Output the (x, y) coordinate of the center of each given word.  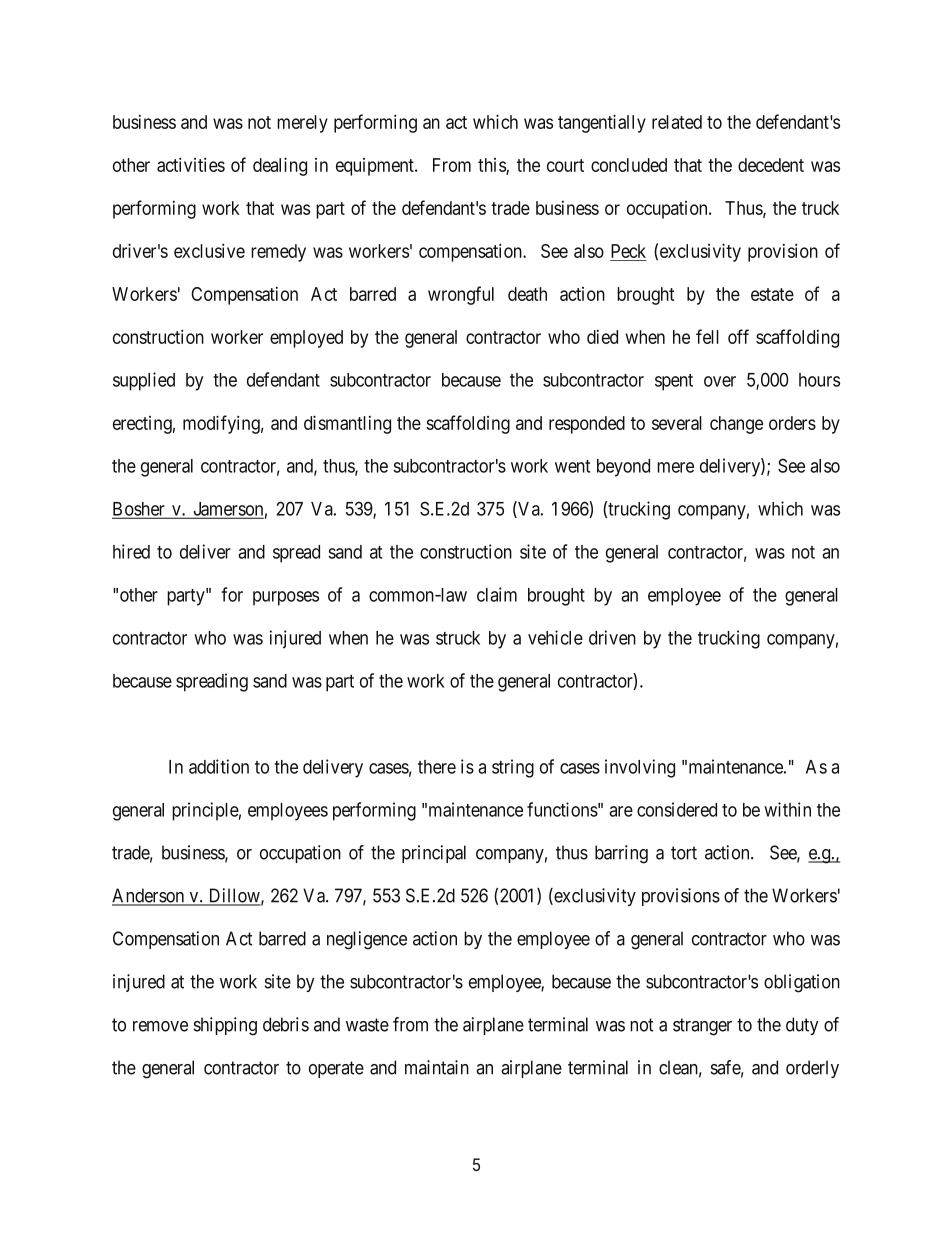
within (787, 809)
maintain (437, 1067)
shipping (225, 1026)
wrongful (461, 295)
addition (219, 766)
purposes (286, 598)
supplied (144, 381)
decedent (771, 165)
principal (434, 854)
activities (191, 165)
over (720, 381)
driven (612, 637)
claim (497, 594)
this (492, 166)
